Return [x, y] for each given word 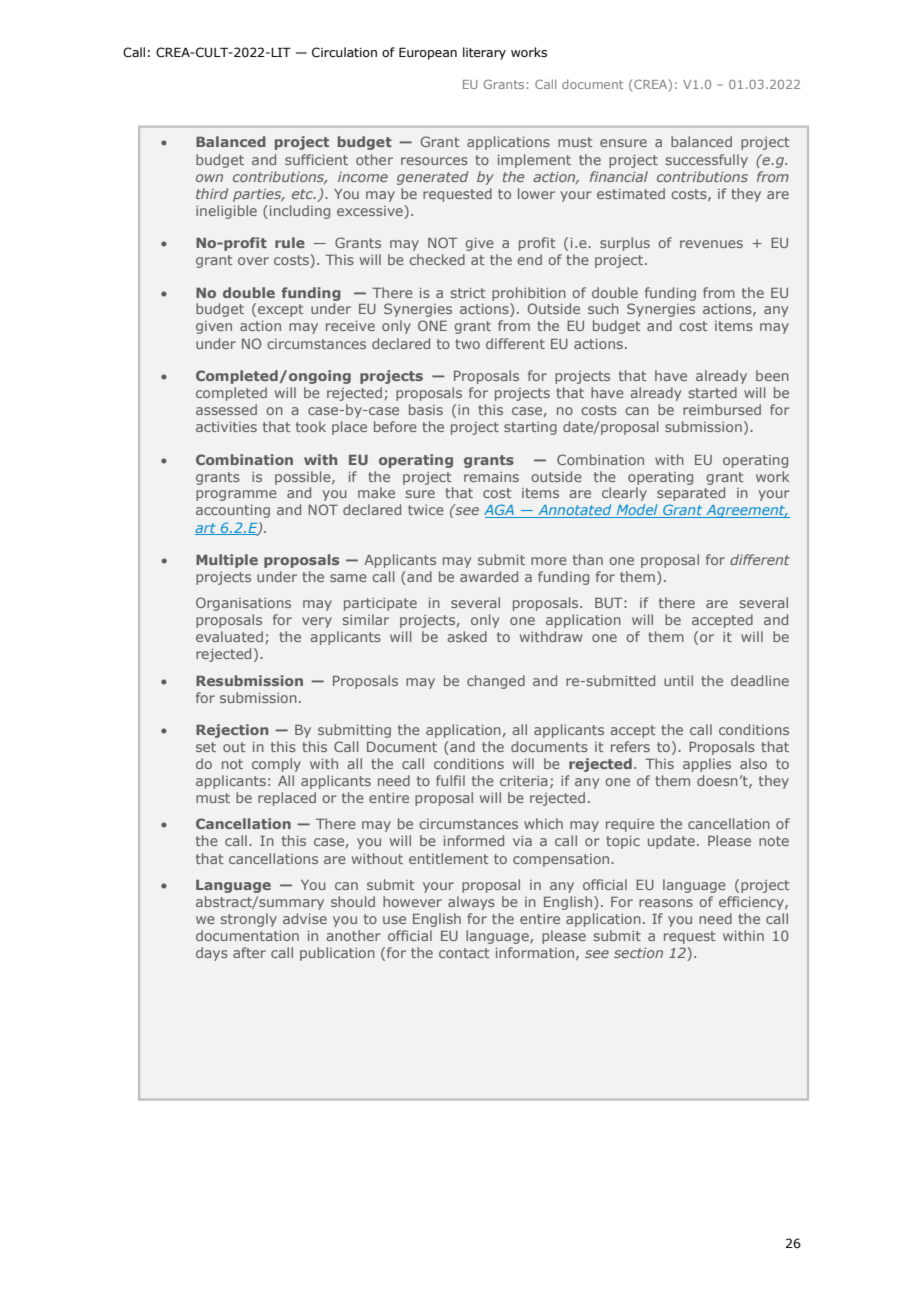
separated [691, 494]
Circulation [344, 52]
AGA [500, 511]
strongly [249, 920]
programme [236, 495]
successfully [707, 161]
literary [484, 53]
